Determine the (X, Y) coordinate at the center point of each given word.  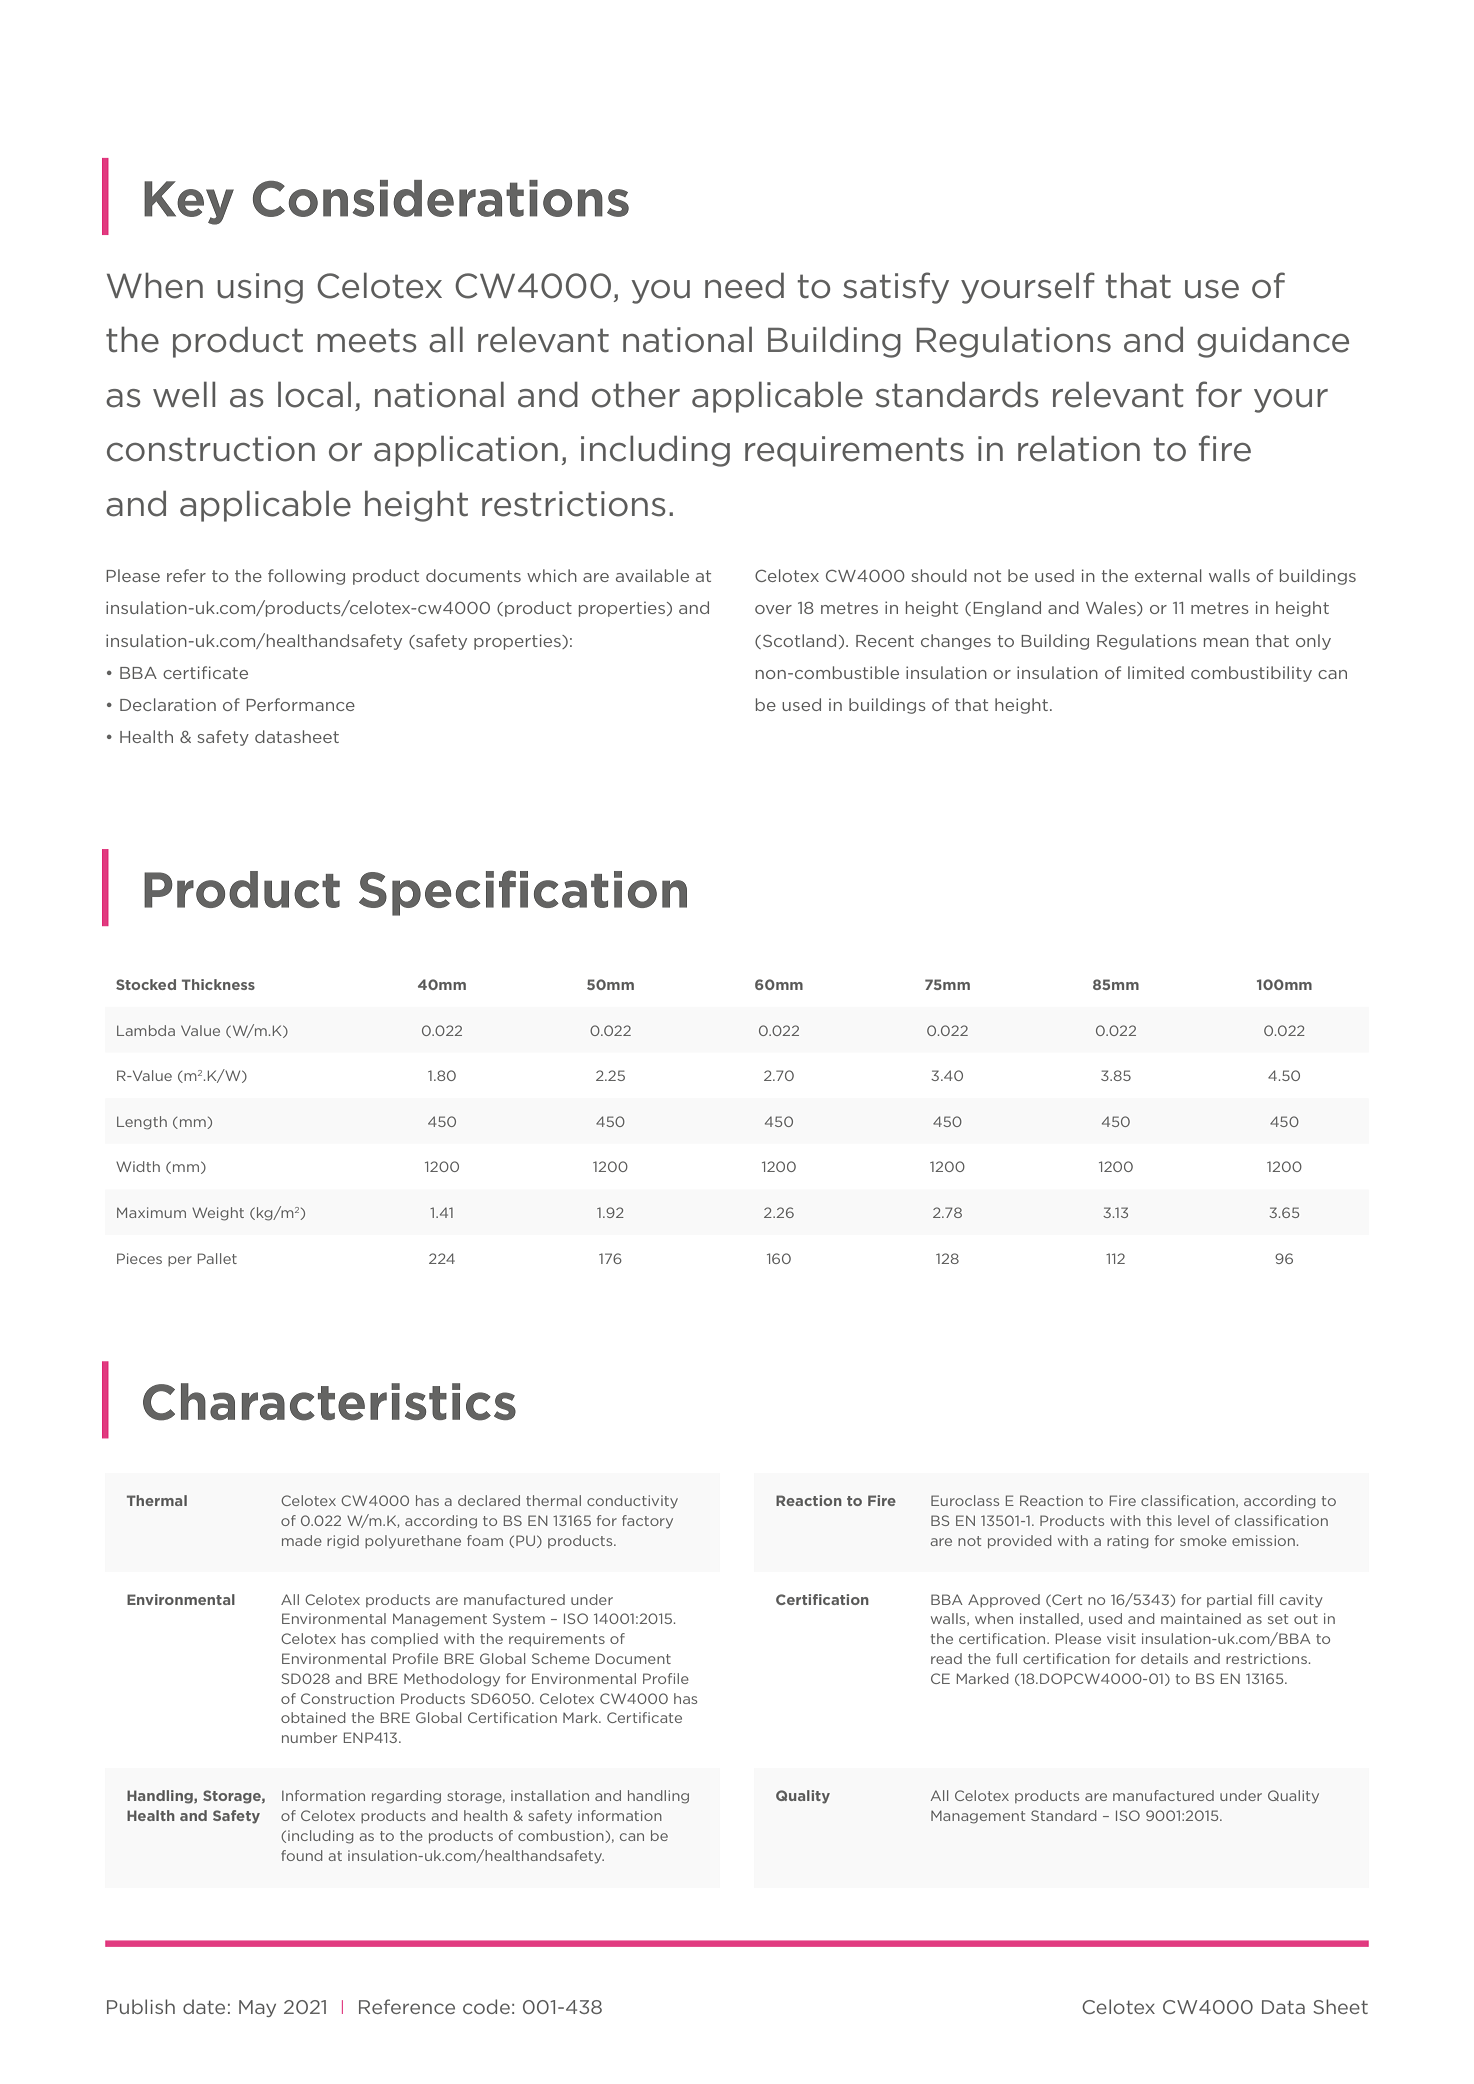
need (744, 285)
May (257, 2008)
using (260, 288)
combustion (562, 1836)
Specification (523, 893)
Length (142, 1123)
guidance (1273, 342)
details (1164, 1658)
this (1159, 1520)
